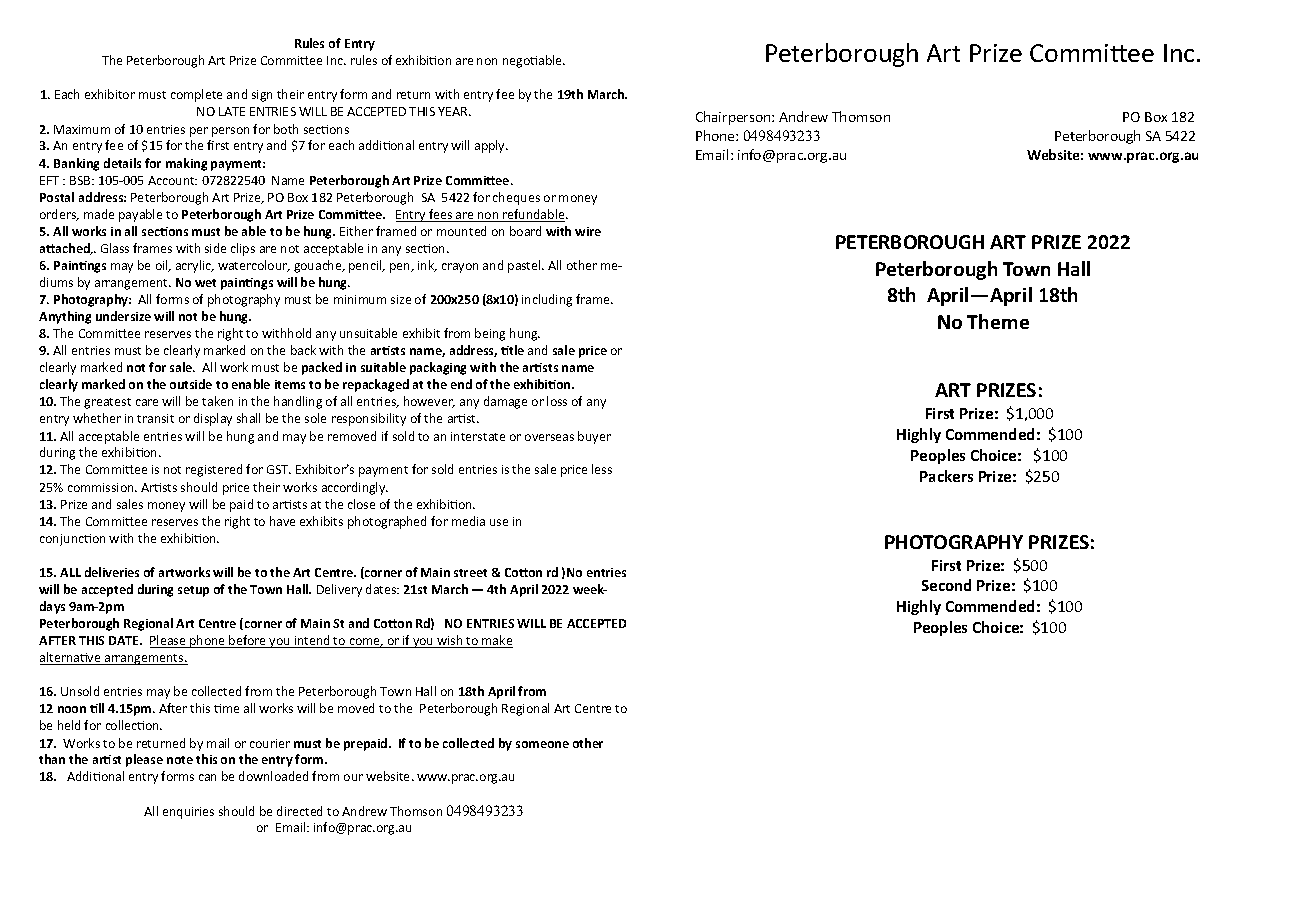 This image has height=924, width=1308. What do you see at coordinates (549, 437) in the image?
I see `overseas` at bounding box center [549, 437].
